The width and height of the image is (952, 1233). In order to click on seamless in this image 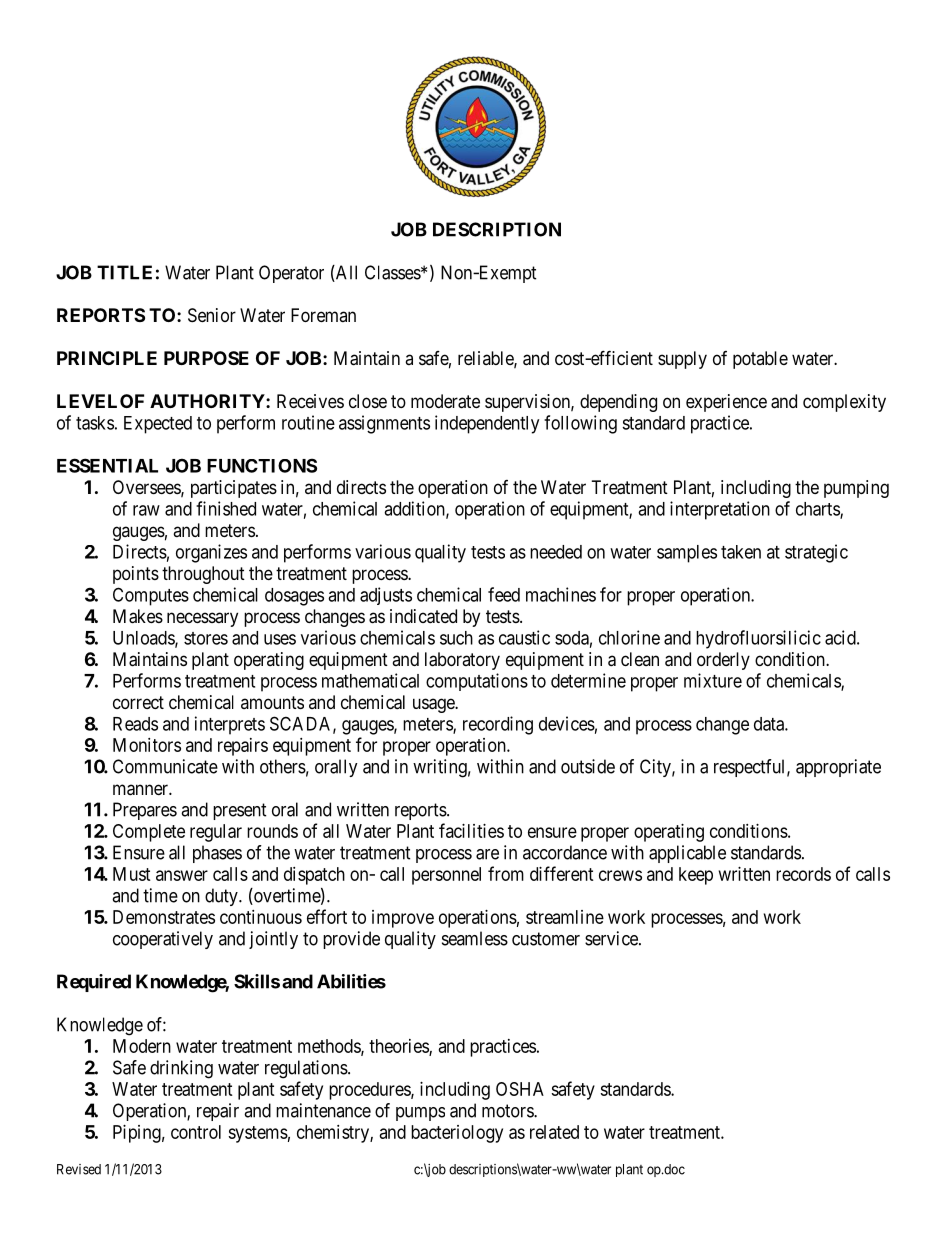, I will do `click(475, 938)`.
